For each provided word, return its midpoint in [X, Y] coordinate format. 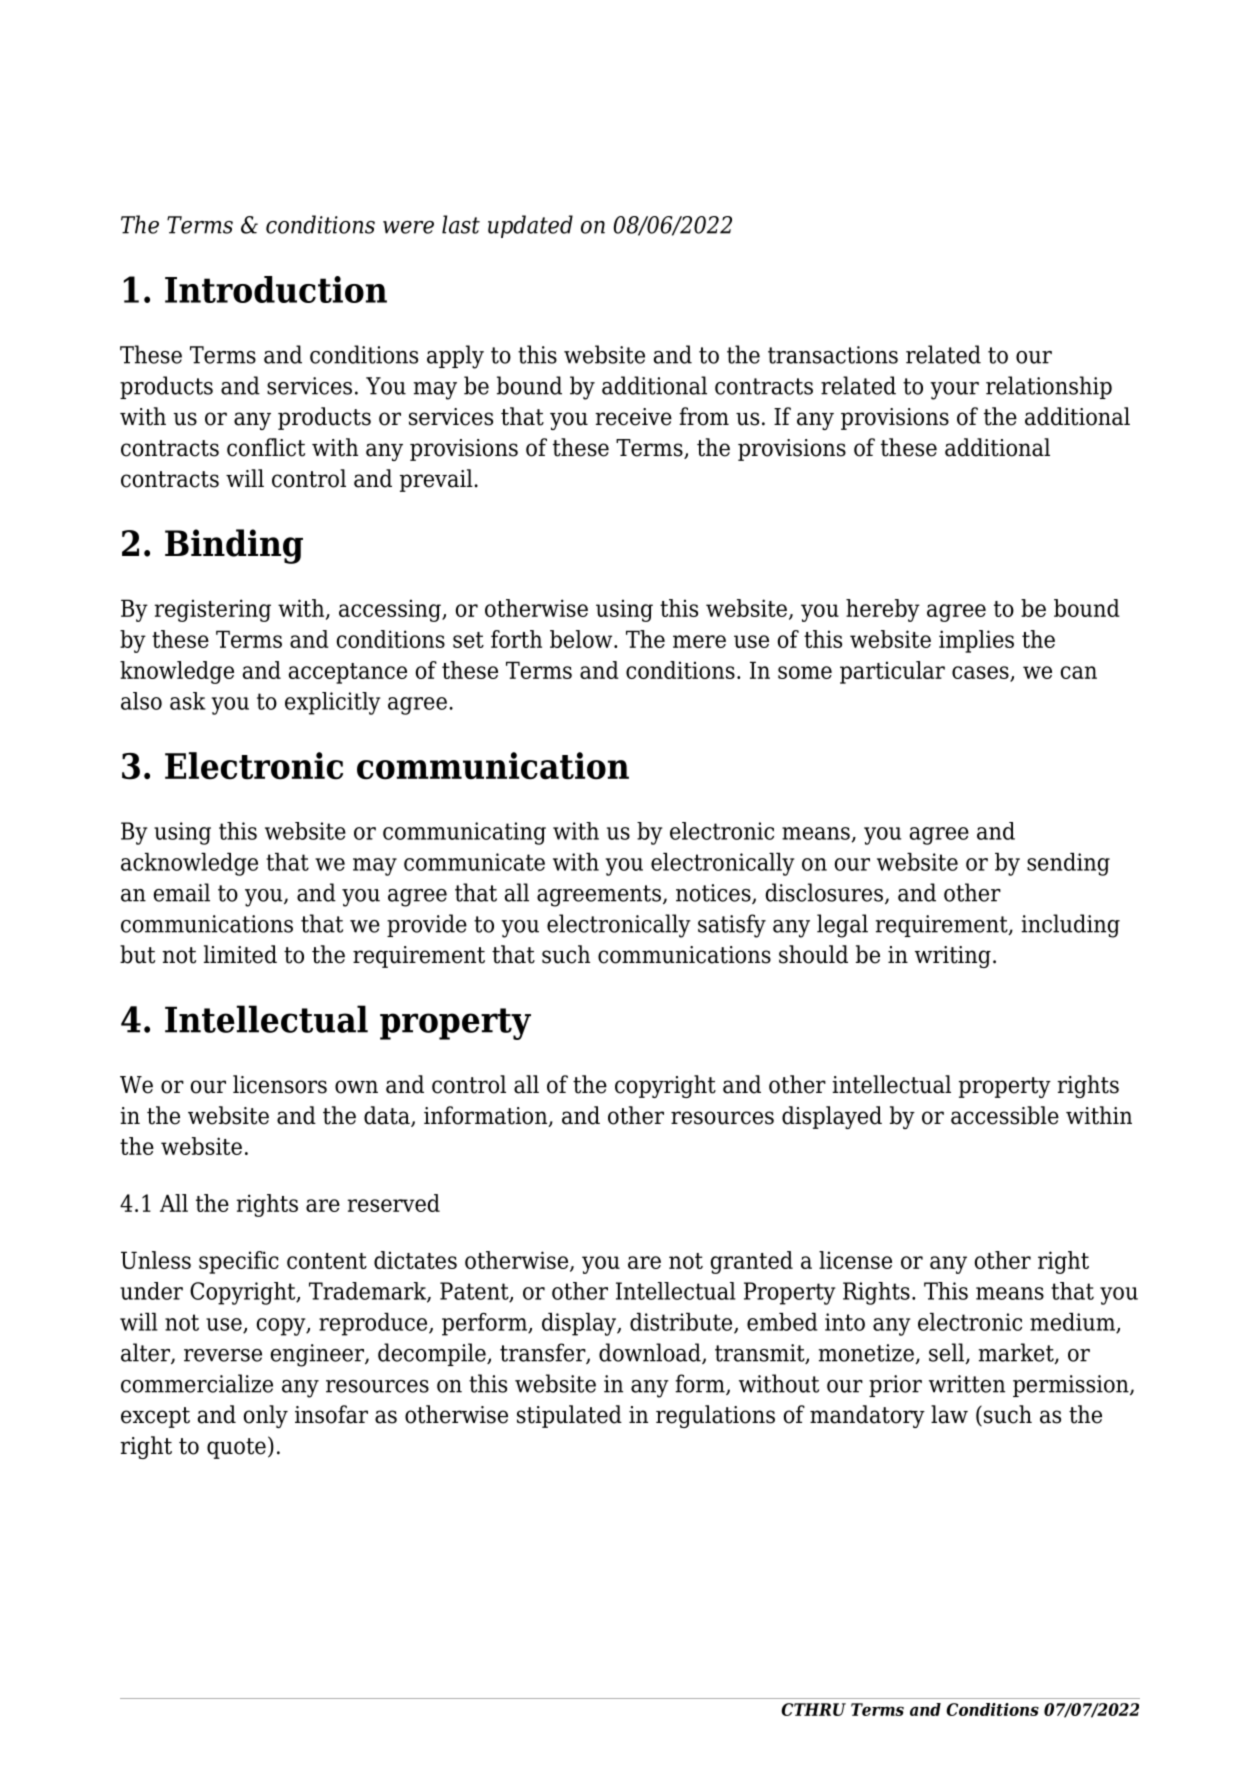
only [266, 1416]
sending [1068, 864]
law [949, 1414]
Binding [234, 546]
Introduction [276, 289]
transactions [833, 355]
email [182, 892]
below [582, 639]
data [388, 1116]
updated [530, 226]
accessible [1005, 1115]
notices [714, 894]
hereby [883, 610]
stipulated [569, 1416]
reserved [393, 1203]
